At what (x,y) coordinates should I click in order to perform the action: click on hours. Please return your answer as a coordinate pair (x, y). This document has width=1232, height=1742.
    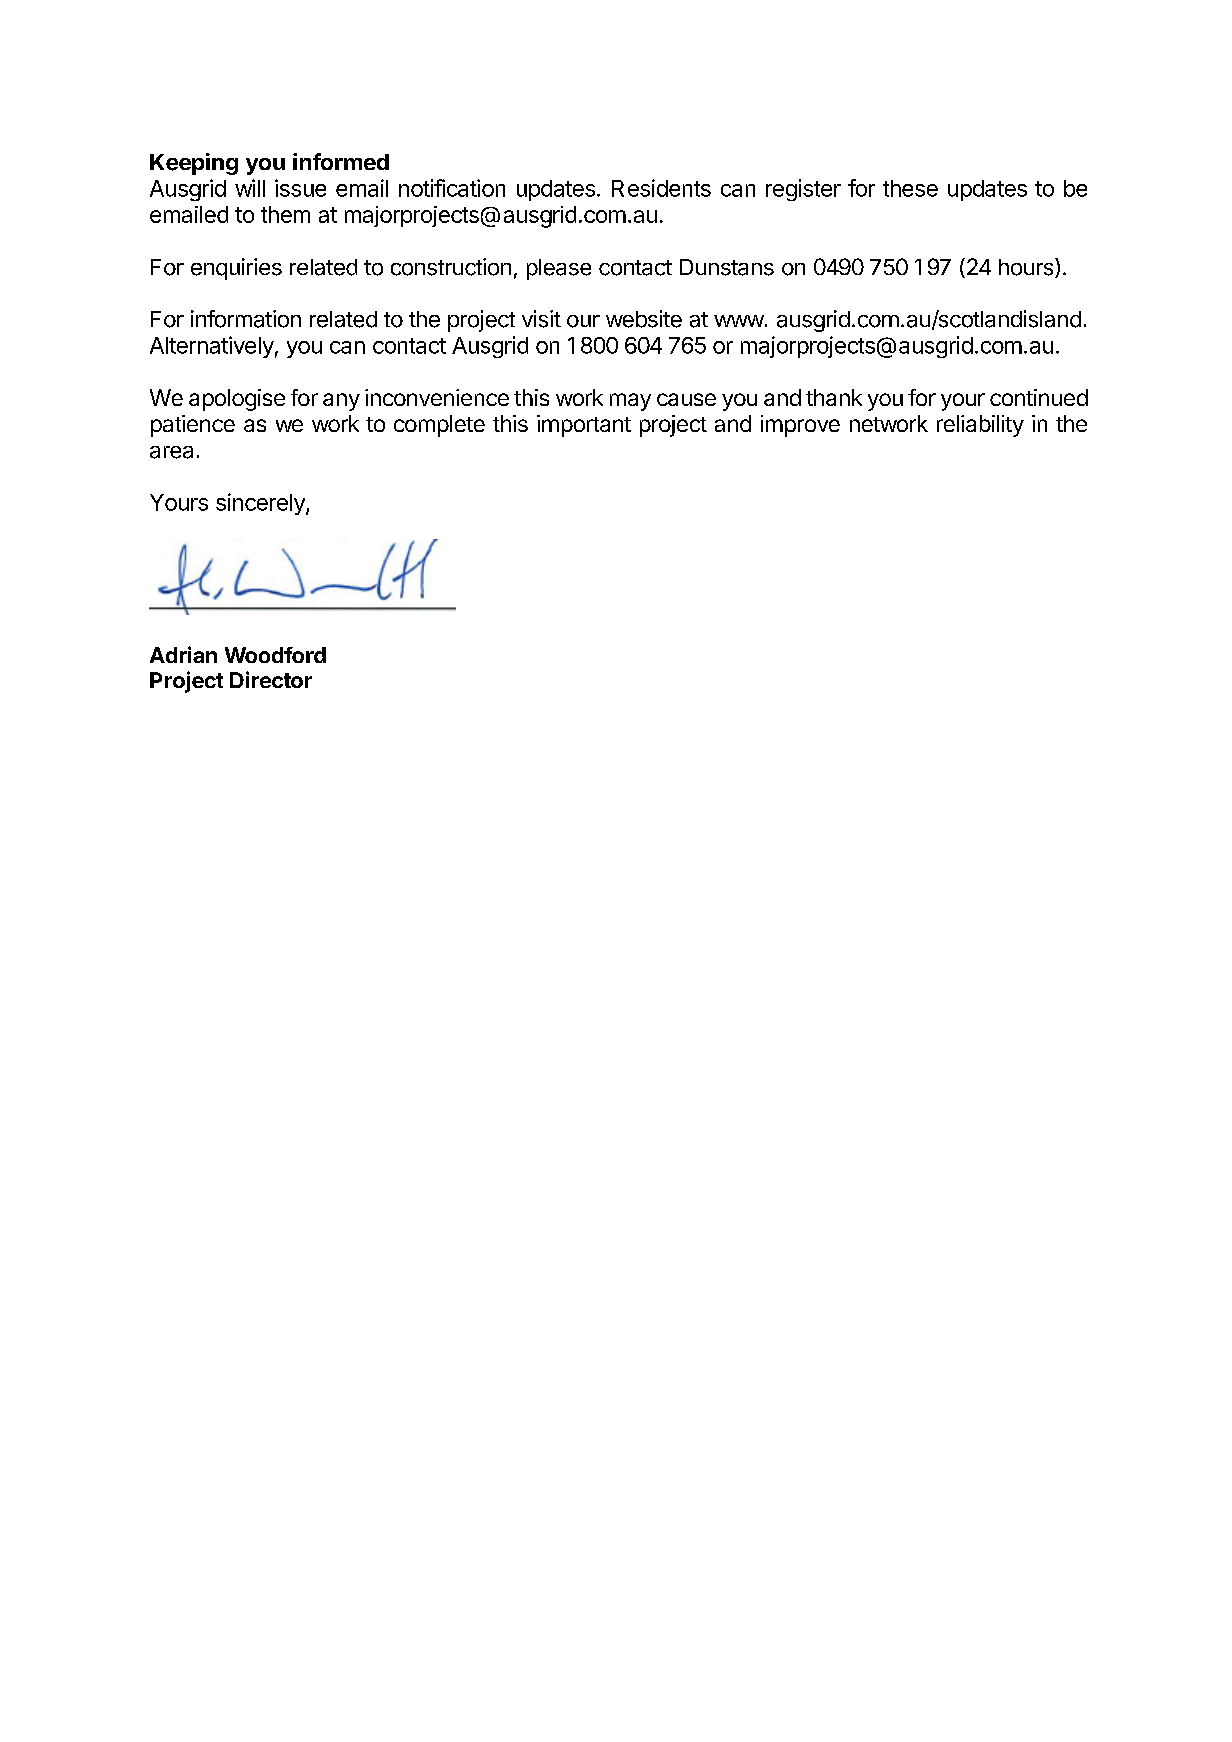
    Looking at the image, I should click on (1027, 268).
